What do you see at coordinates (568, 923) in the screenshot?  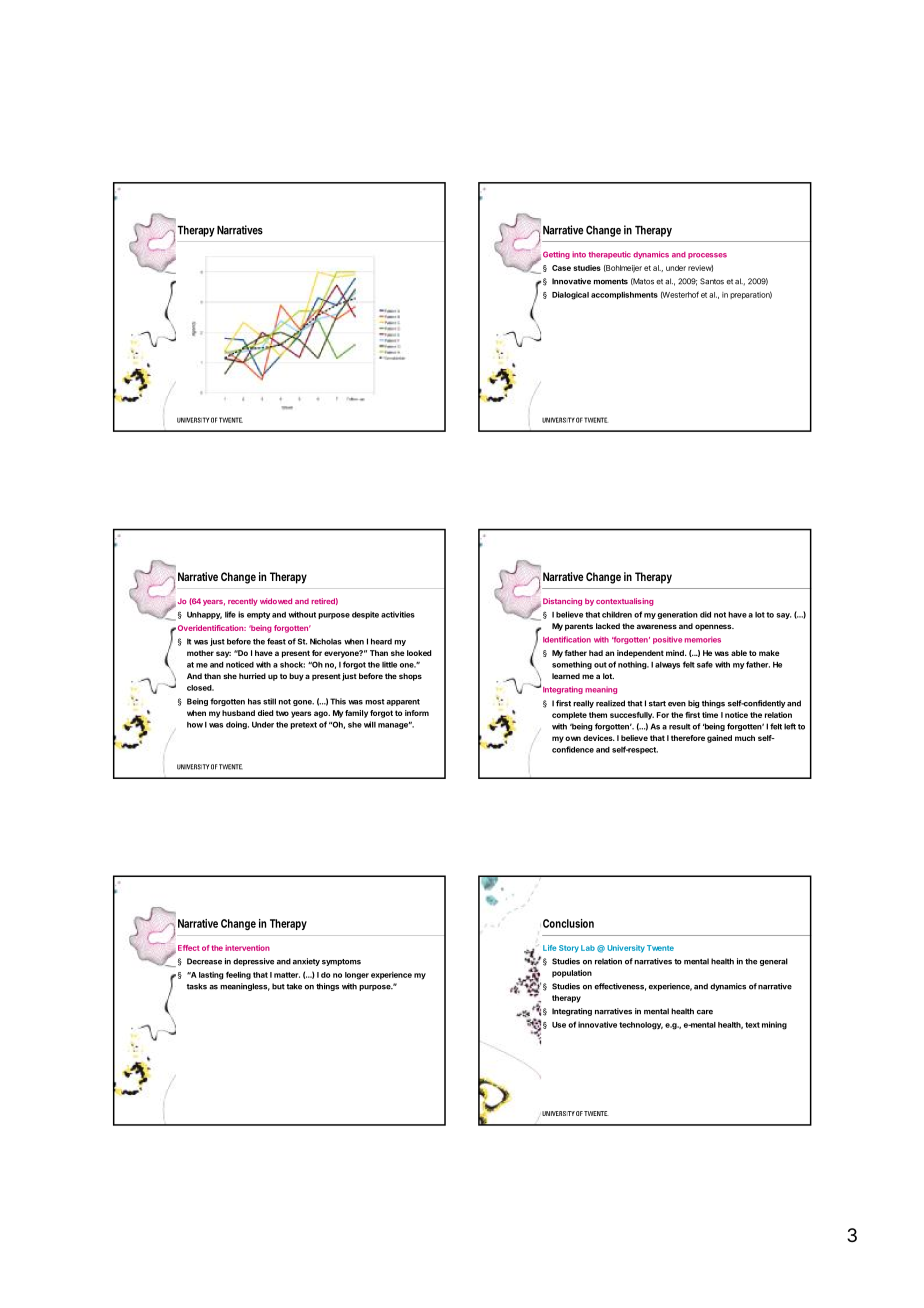 I see `Conclusion` at bounding box center [568, 923].
